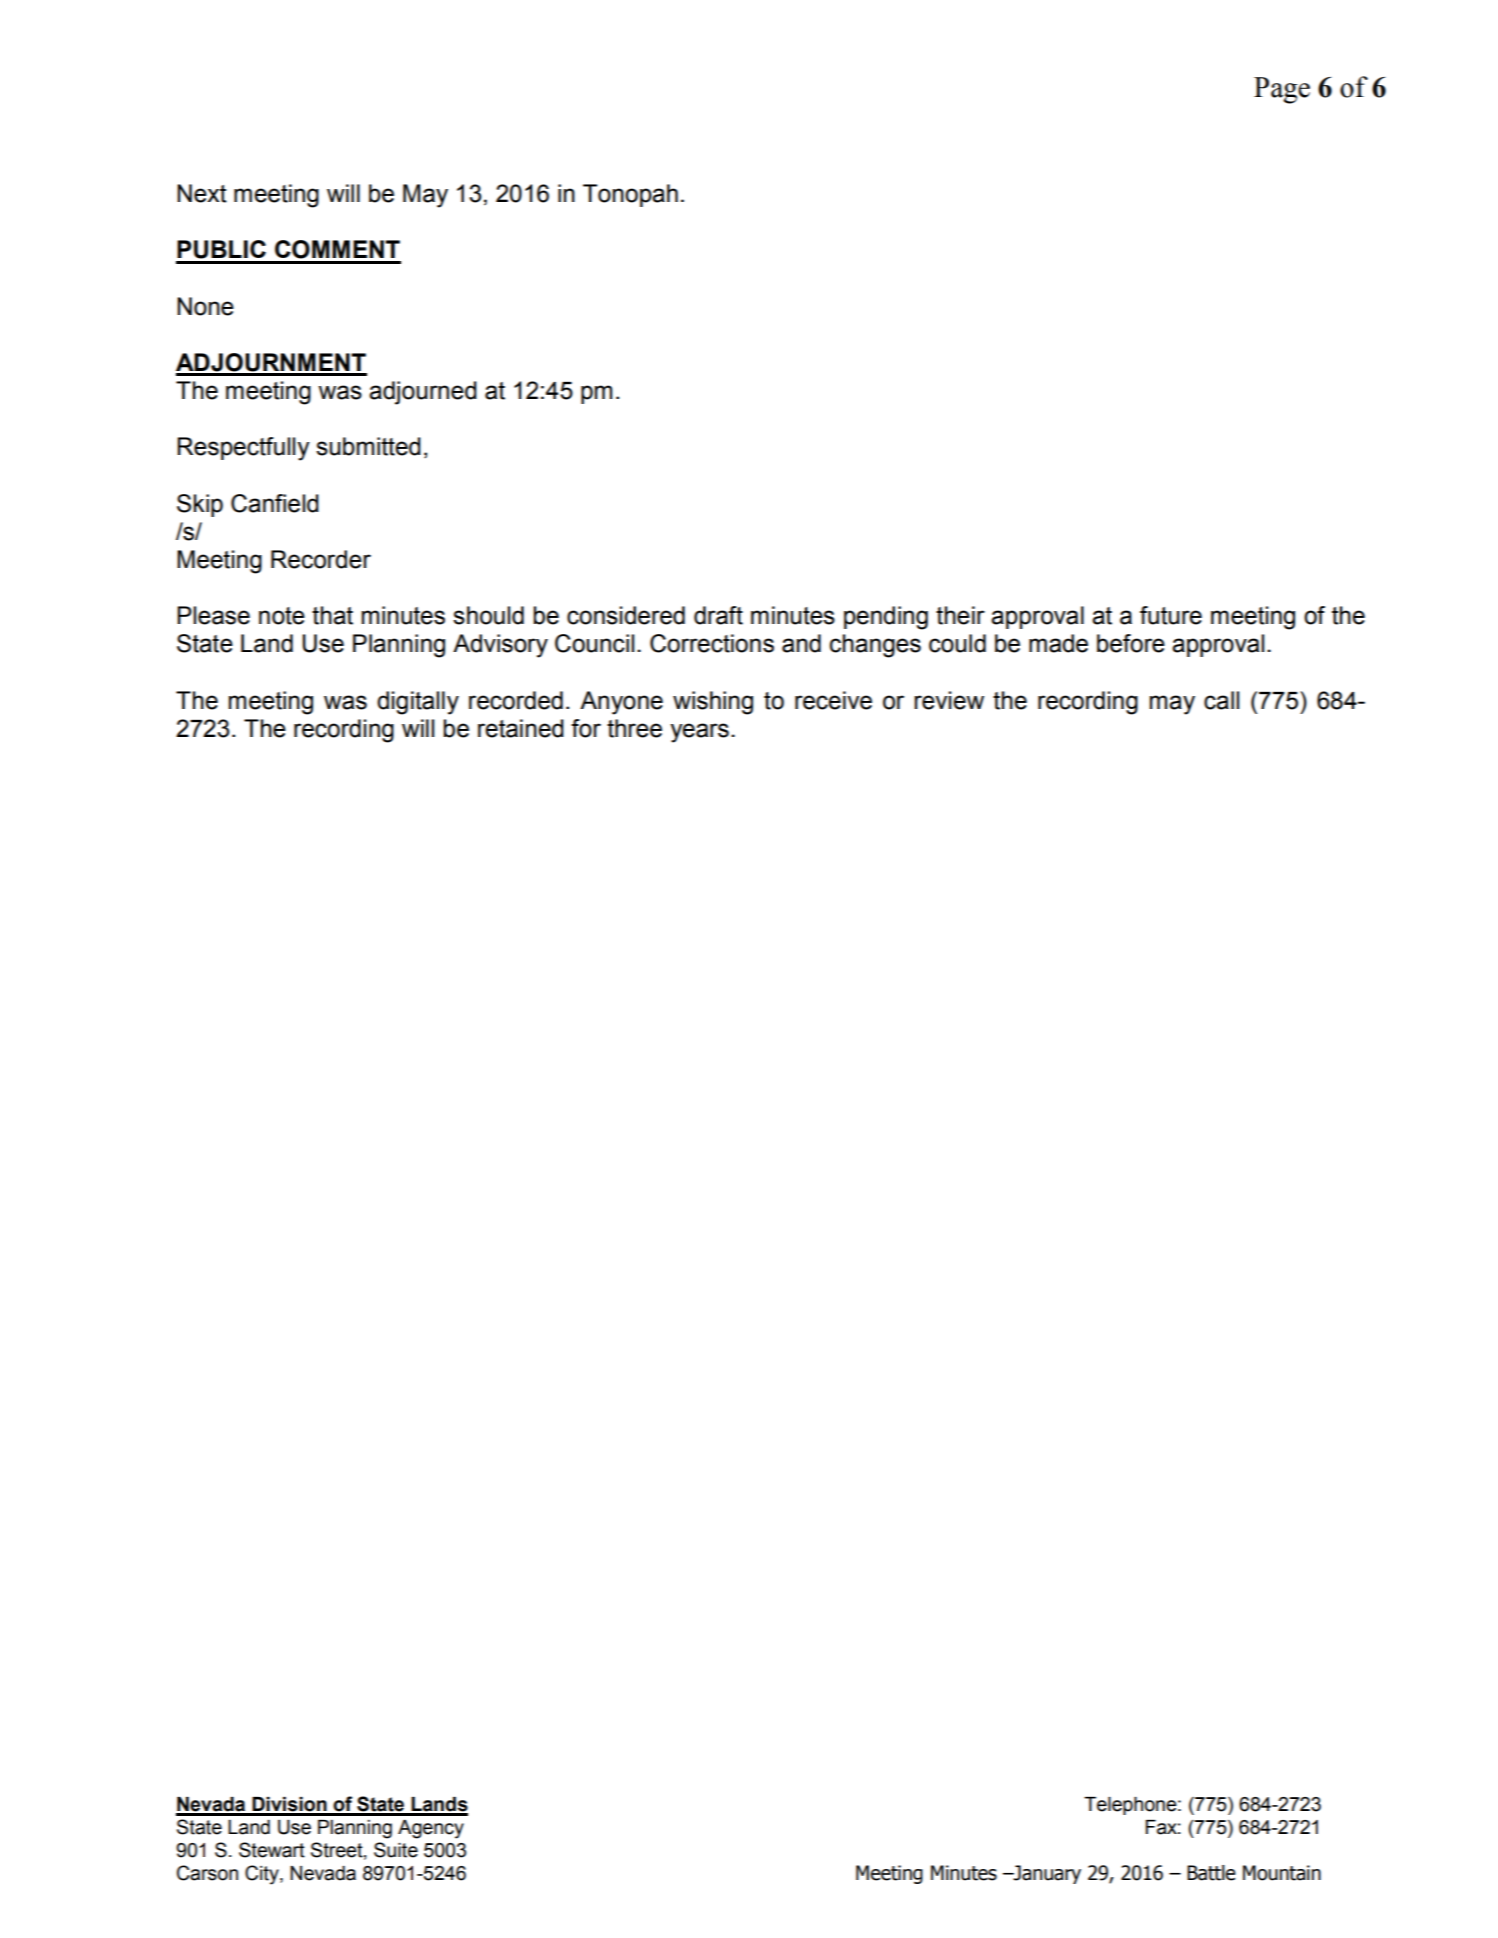 Image resolution: width=1498 pixels, height=1938 pixels. What do you see at coordinates (699, 733) in the page?
I see `years` at bounding box center [699, 733].
